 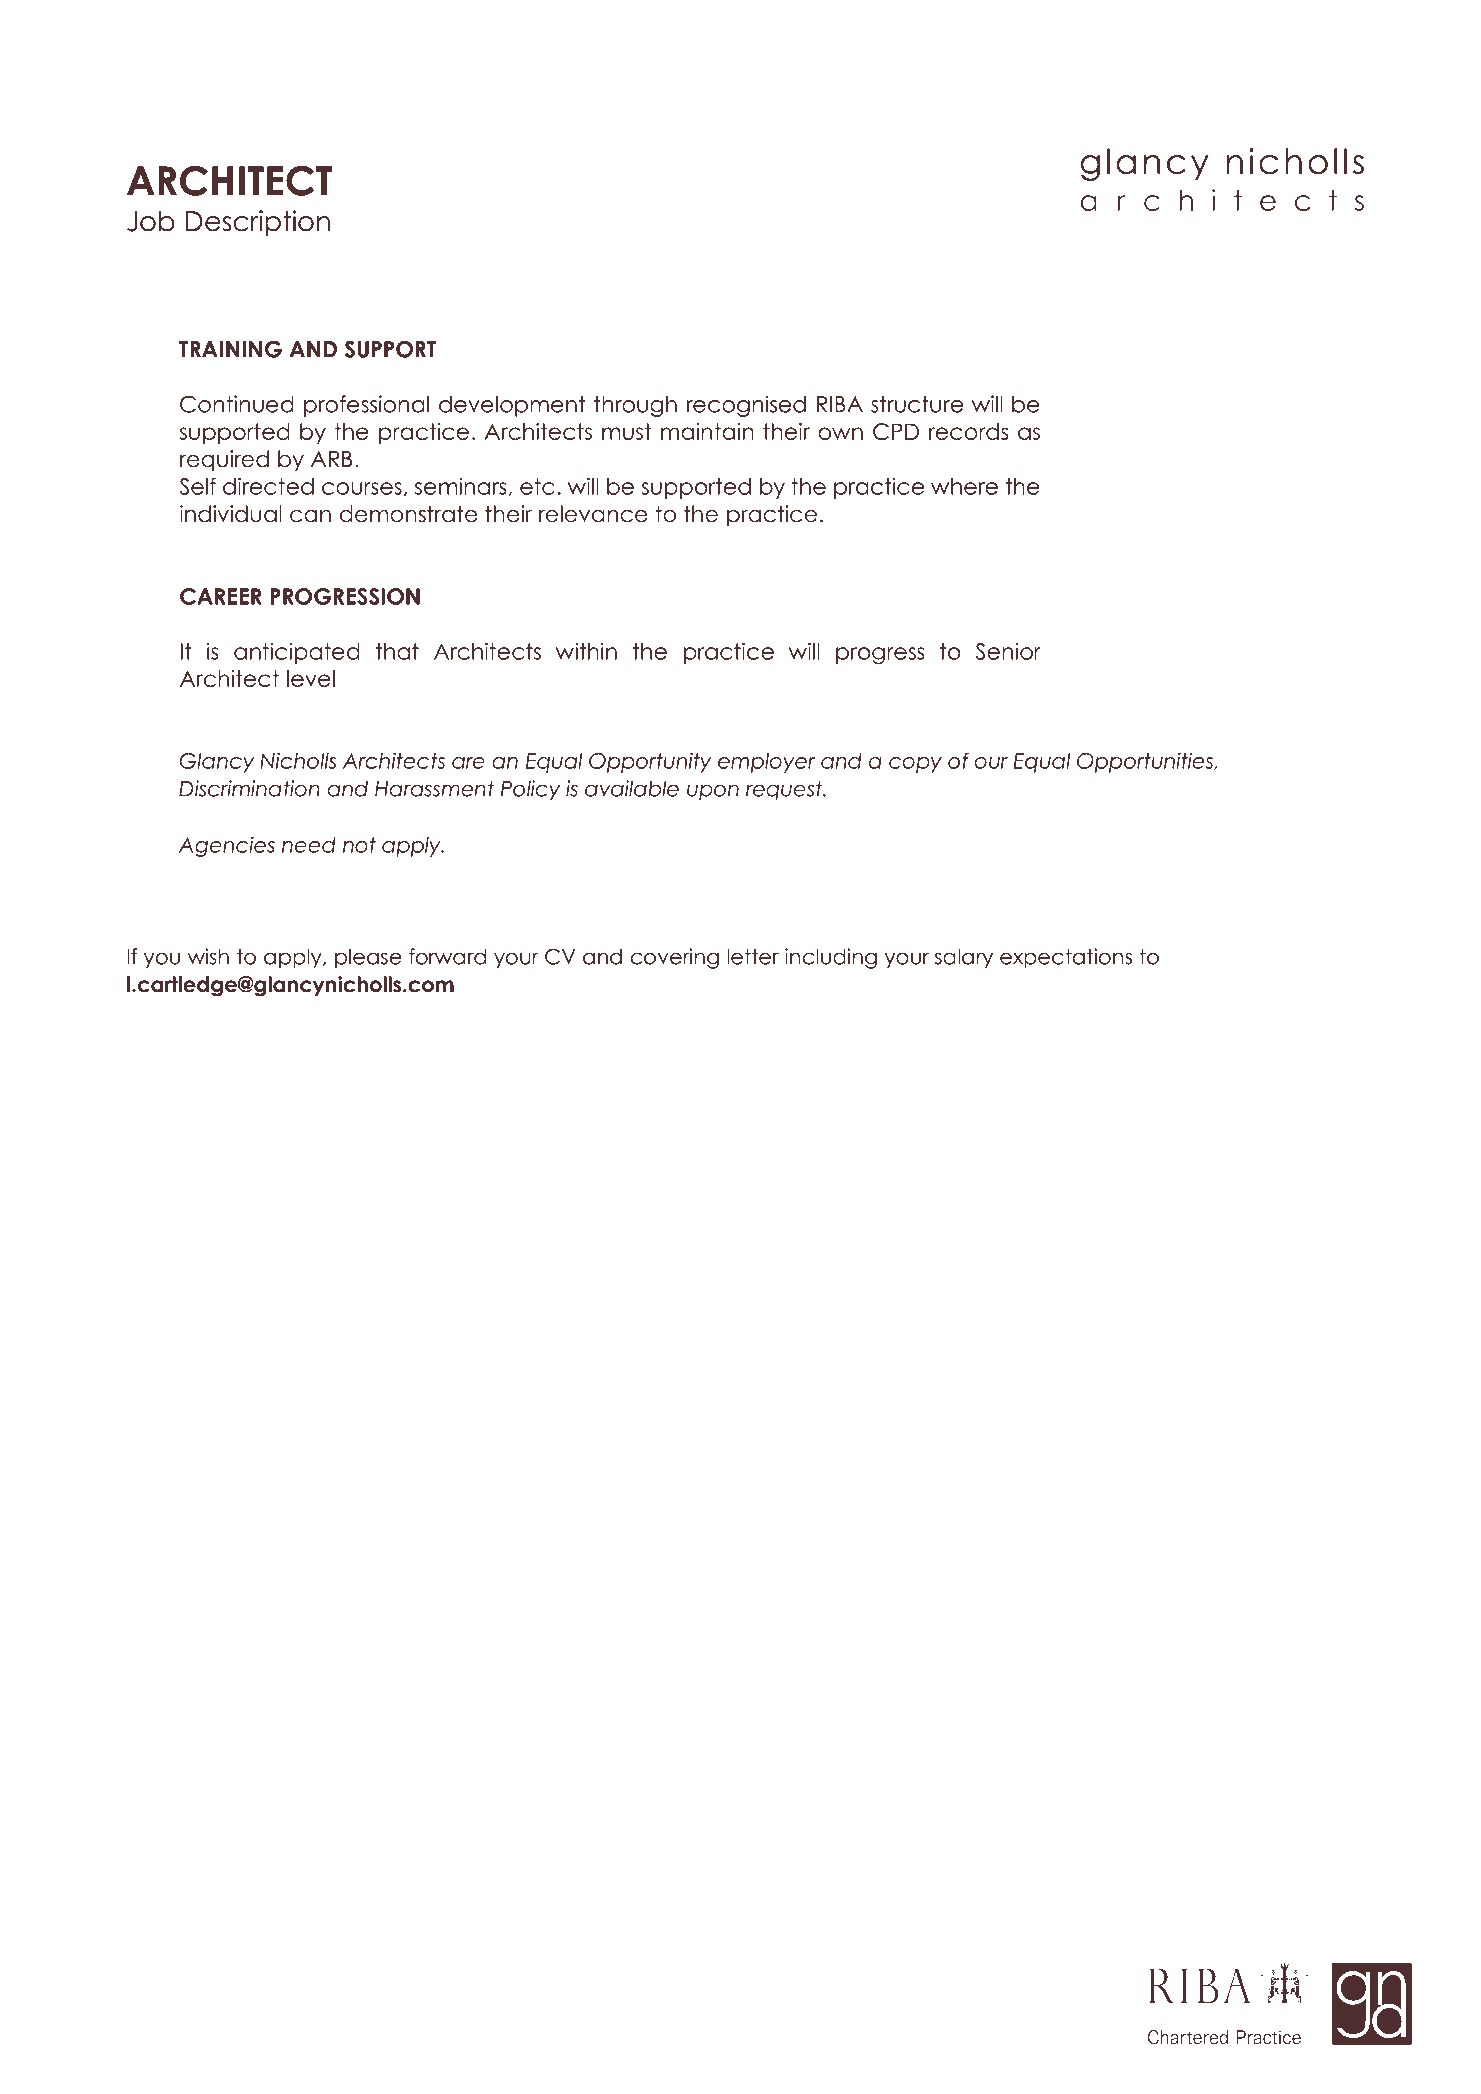 I want to click on etc, so click(x=537, y=486).
